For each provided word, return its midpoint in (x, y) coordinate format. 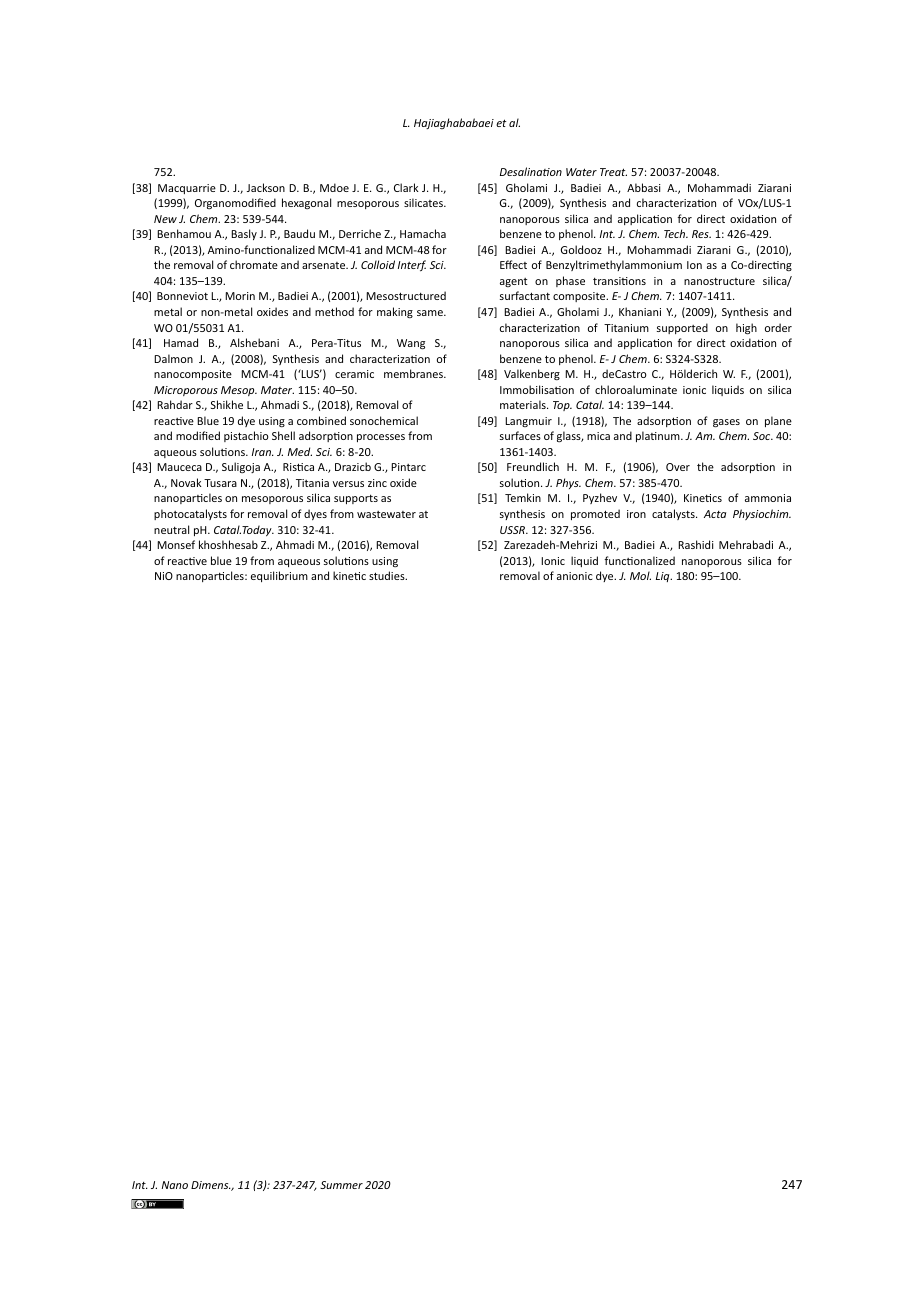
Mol (640, 575)
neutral (171, 529)
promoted (595, 514)
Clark (406, 187)
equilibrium (279, 576)
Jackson (266, 187)
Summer (341, 1185)
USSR (514, 530)
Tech (676, 233)
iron (636, 514)
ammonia (768, 498)
